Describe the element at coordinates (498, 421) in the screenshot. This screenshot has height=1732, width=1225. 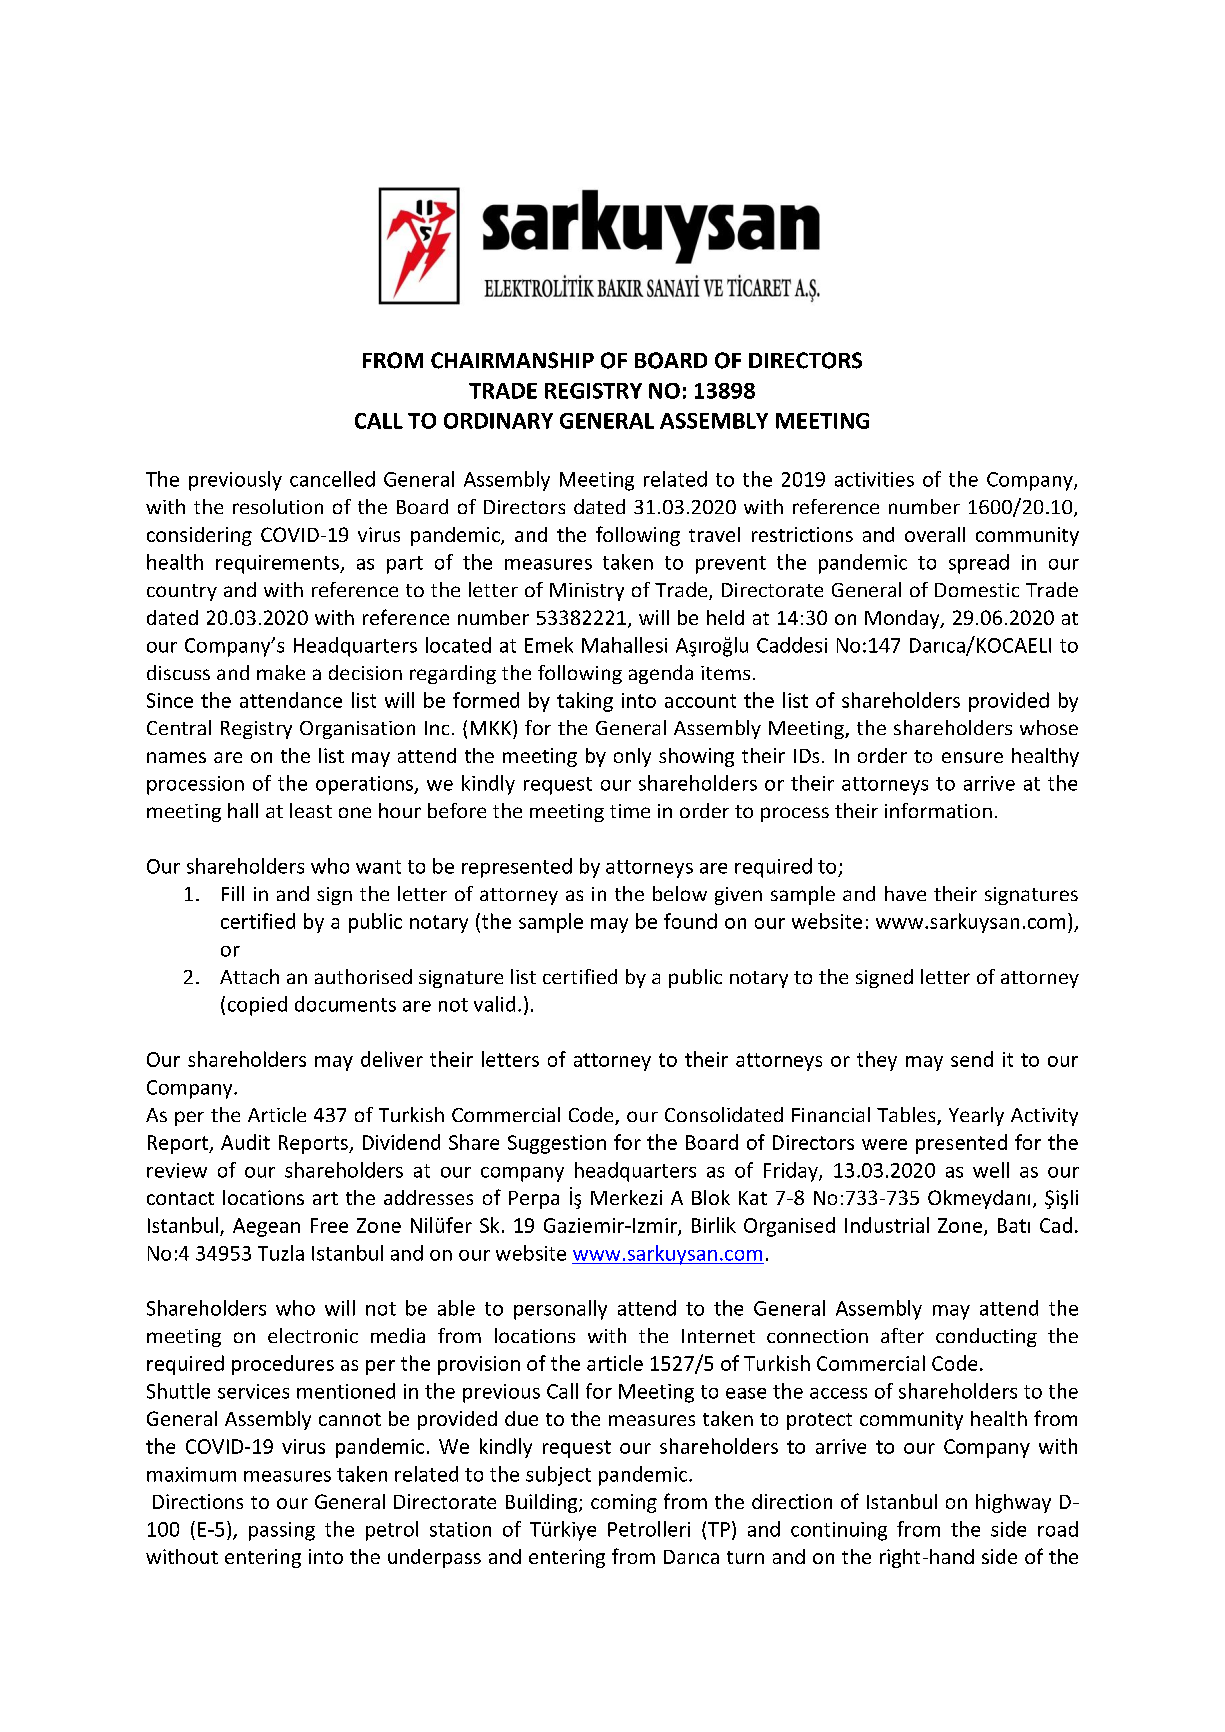
I see `ORDINARY` at that location.
